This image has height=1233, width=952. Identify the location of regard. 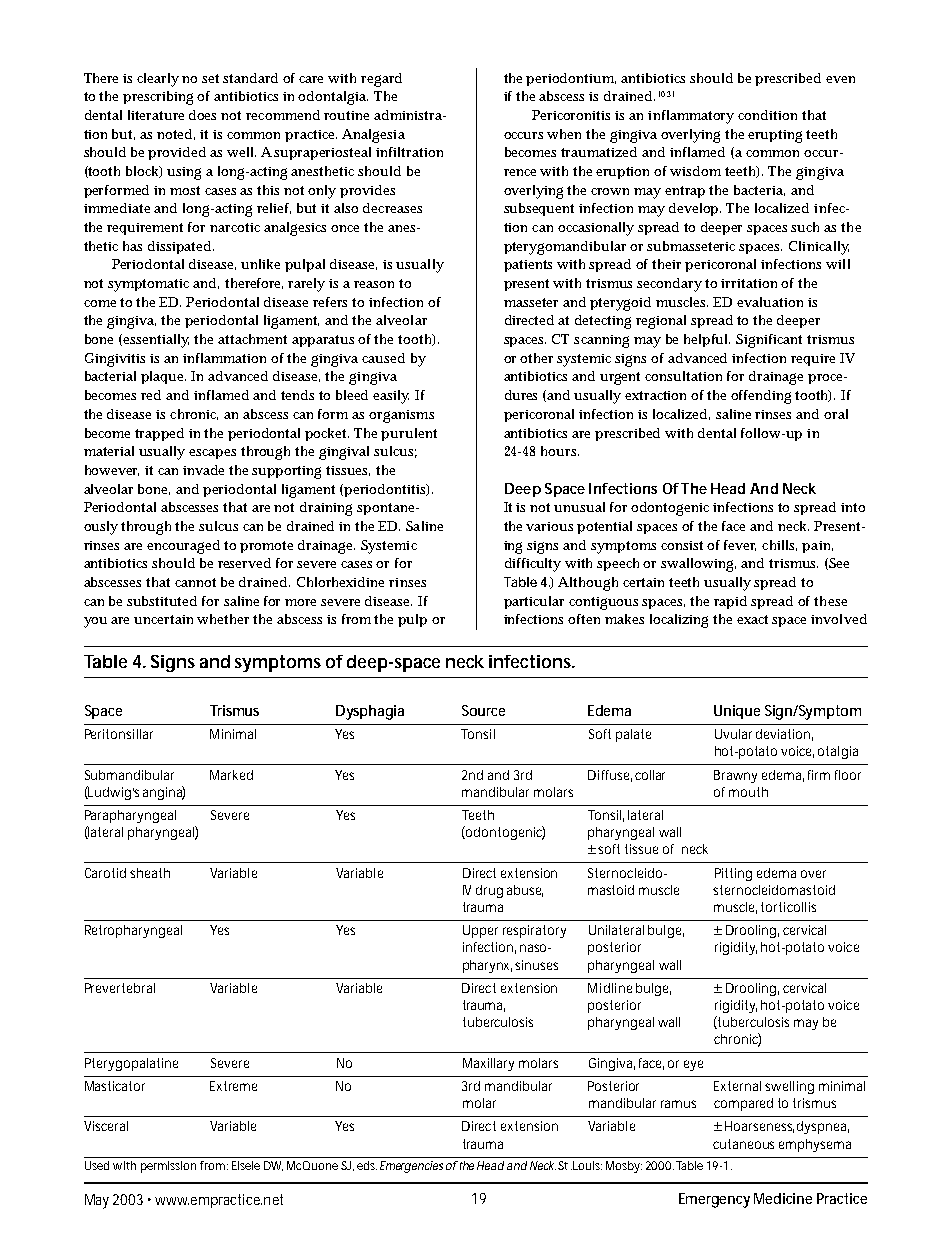
(381, 80).
